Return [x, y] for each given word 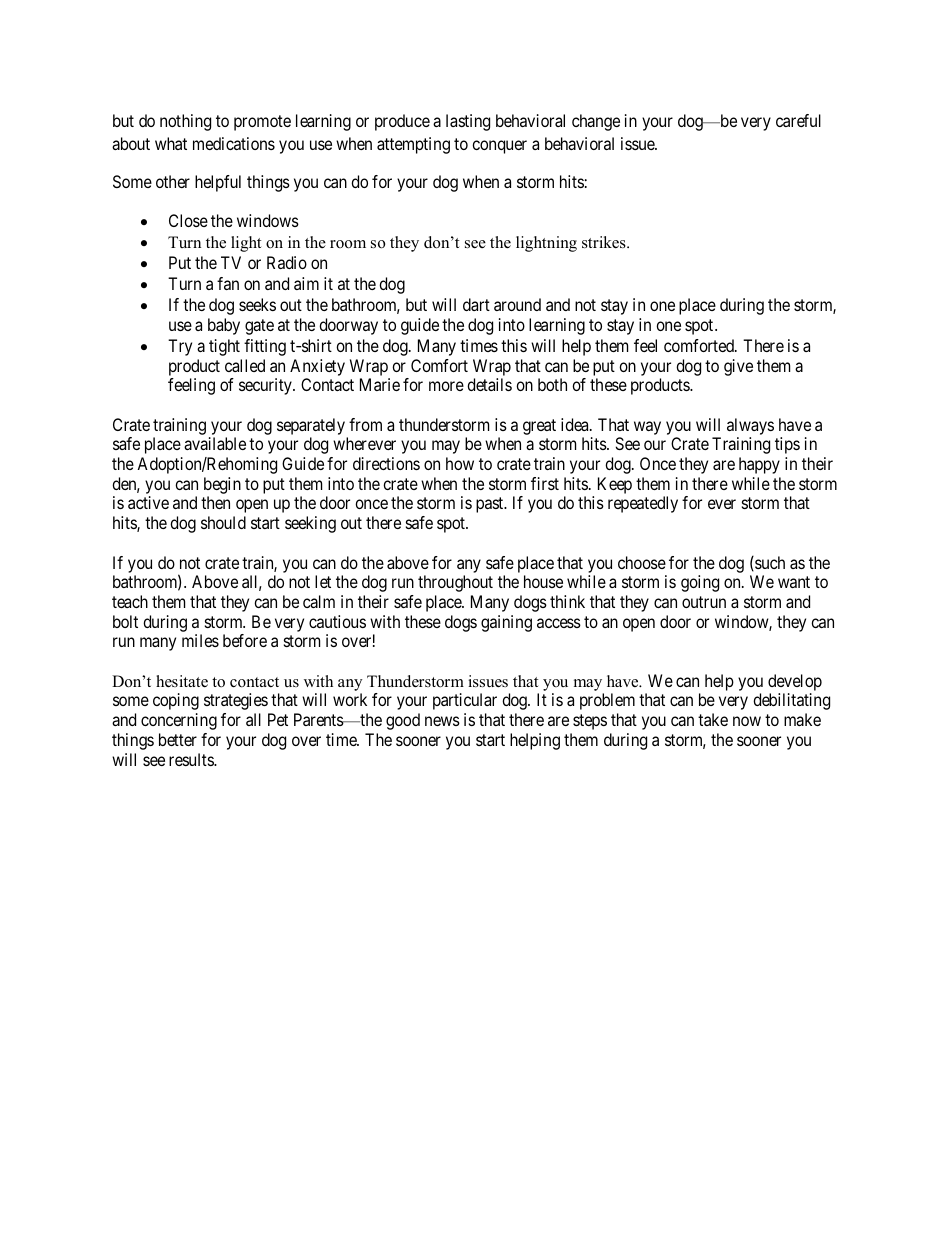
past [491, 505]
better [178, 739]
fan [228, 283]
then [215, 502]
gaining [506, 623]
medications [234, 143]
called [245, 365]
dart [476, 304]
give [738, 367]
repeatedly [643, 504]
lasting [468, 122]
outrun [704, 602]
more [446, 386]
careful [798, 120]
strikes [605, 242]
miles [200, 640]
